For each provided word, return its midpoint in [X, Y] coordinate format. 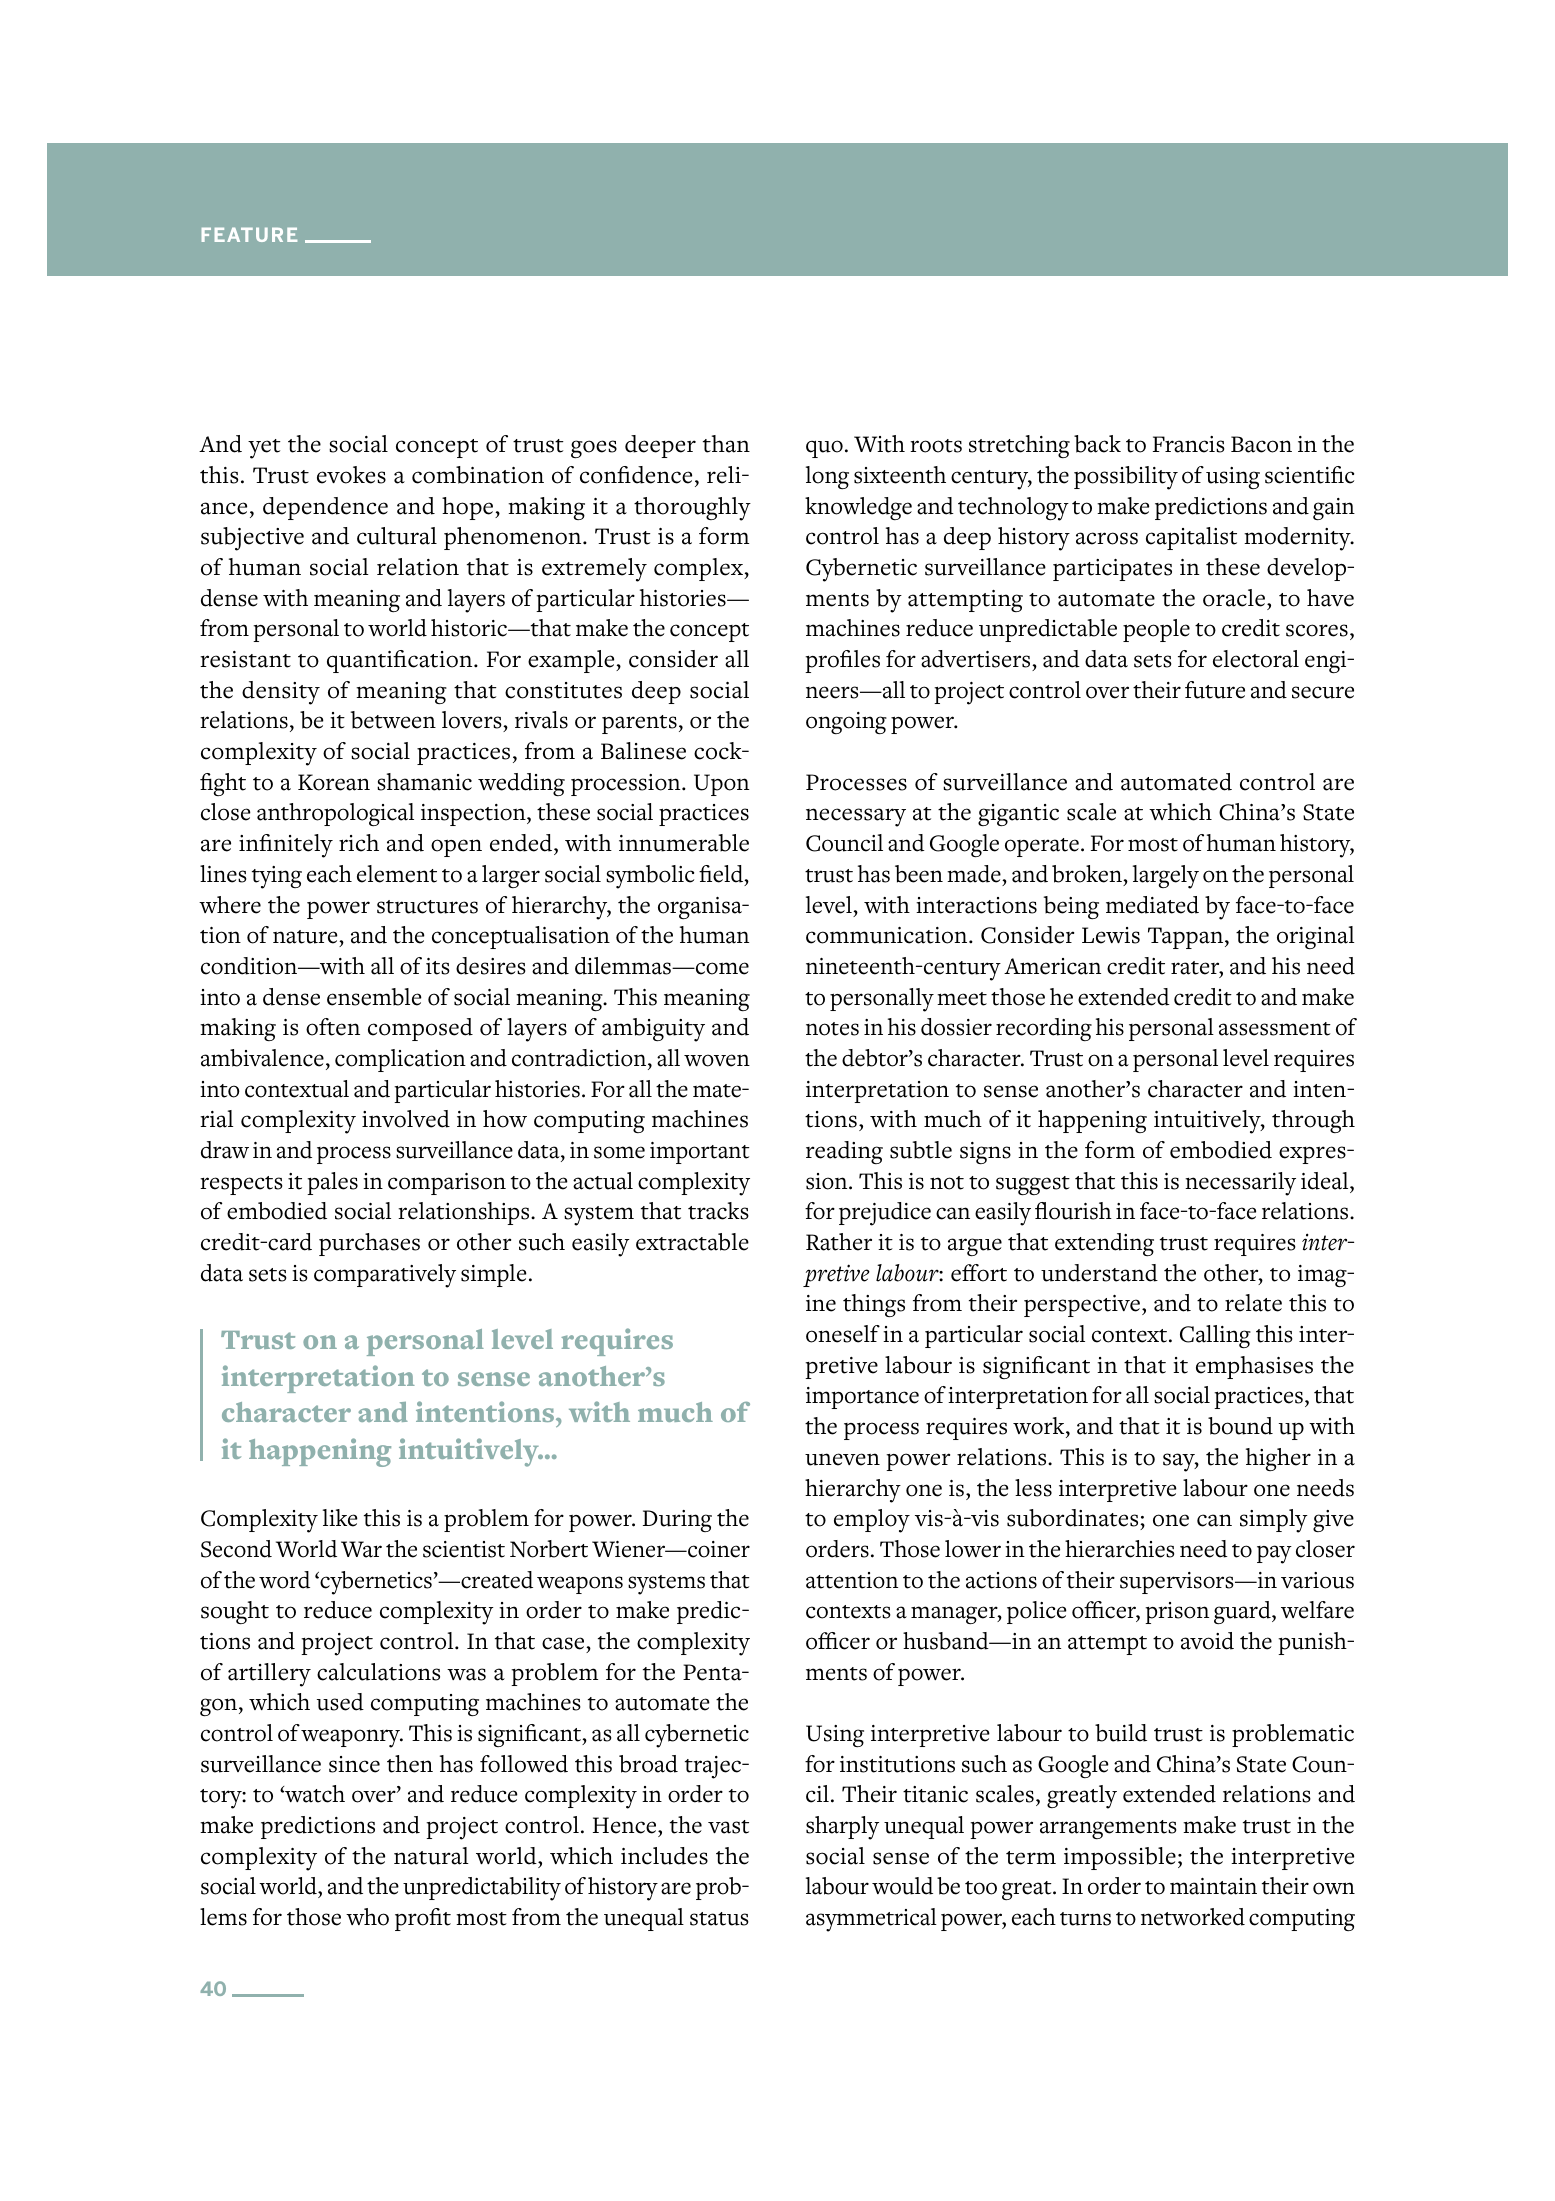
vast [728, 1827]
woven [717, 1060]
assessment [1275, 1029]
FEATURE [249, 234]
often [333, 1027]
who [367, 1917]
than [726, 444]
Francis [1189, 444]
